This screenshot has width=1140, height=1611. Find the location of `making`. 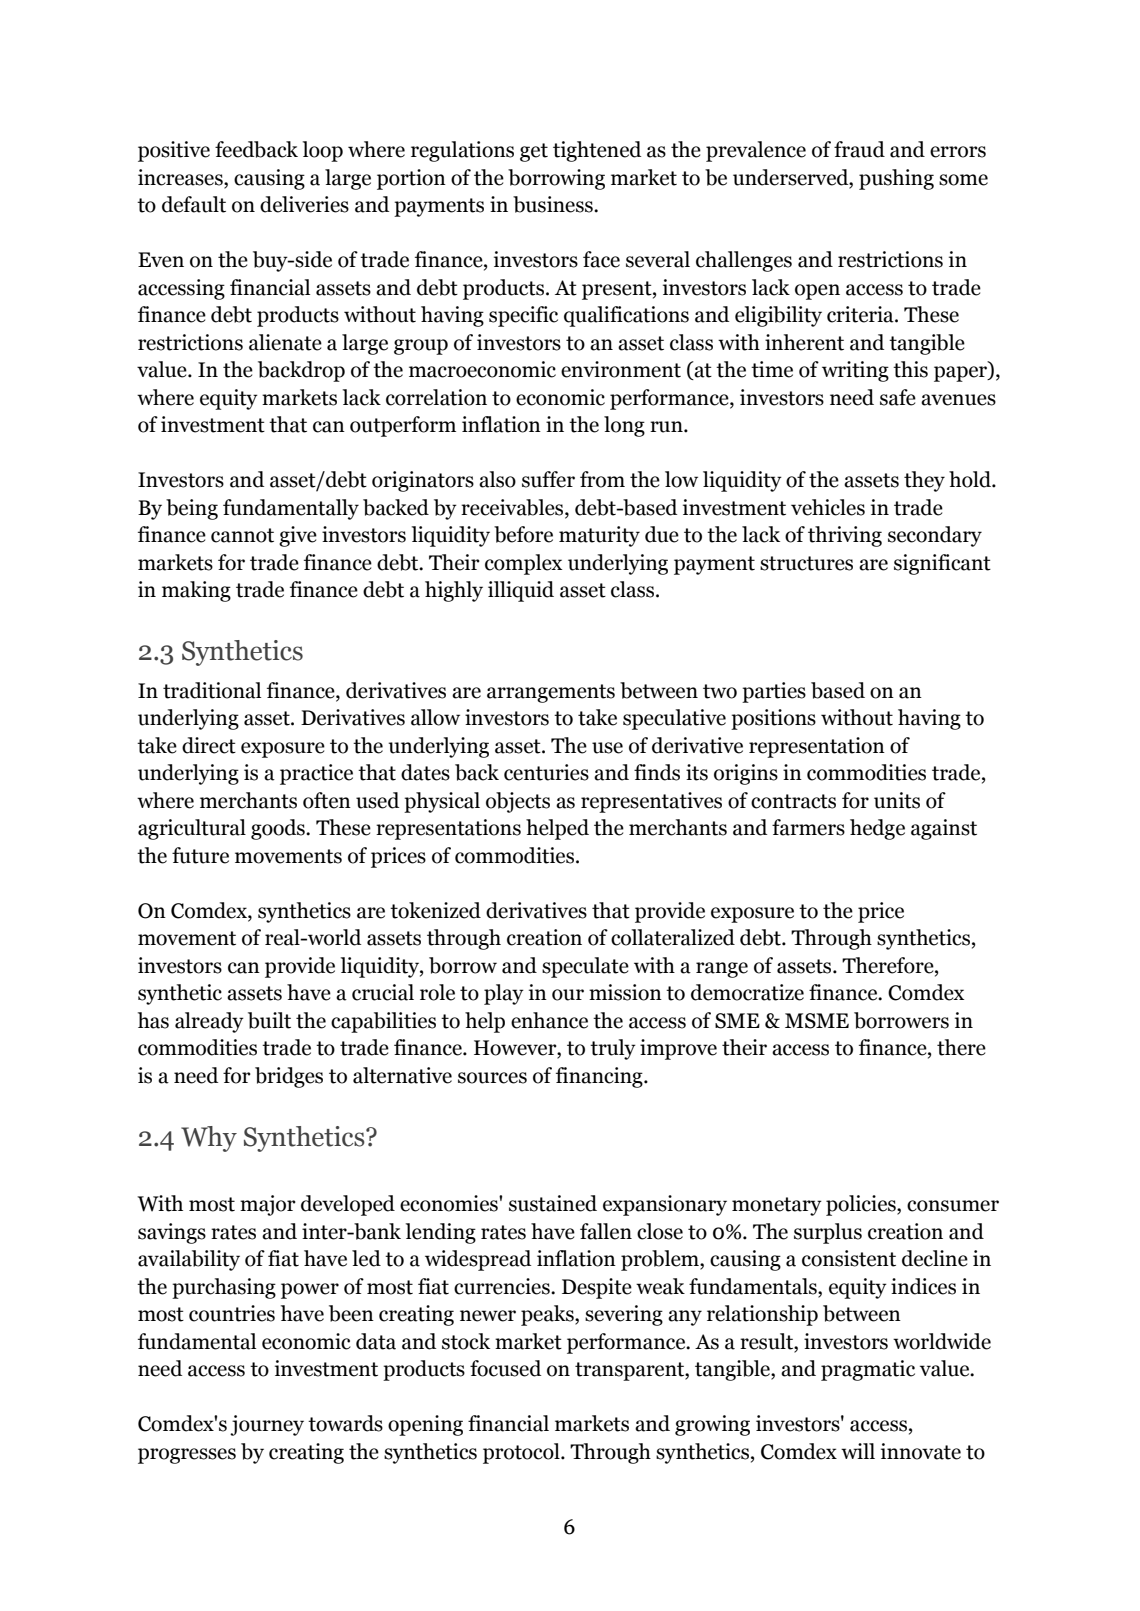

making is located at coordinates (196, 591).
